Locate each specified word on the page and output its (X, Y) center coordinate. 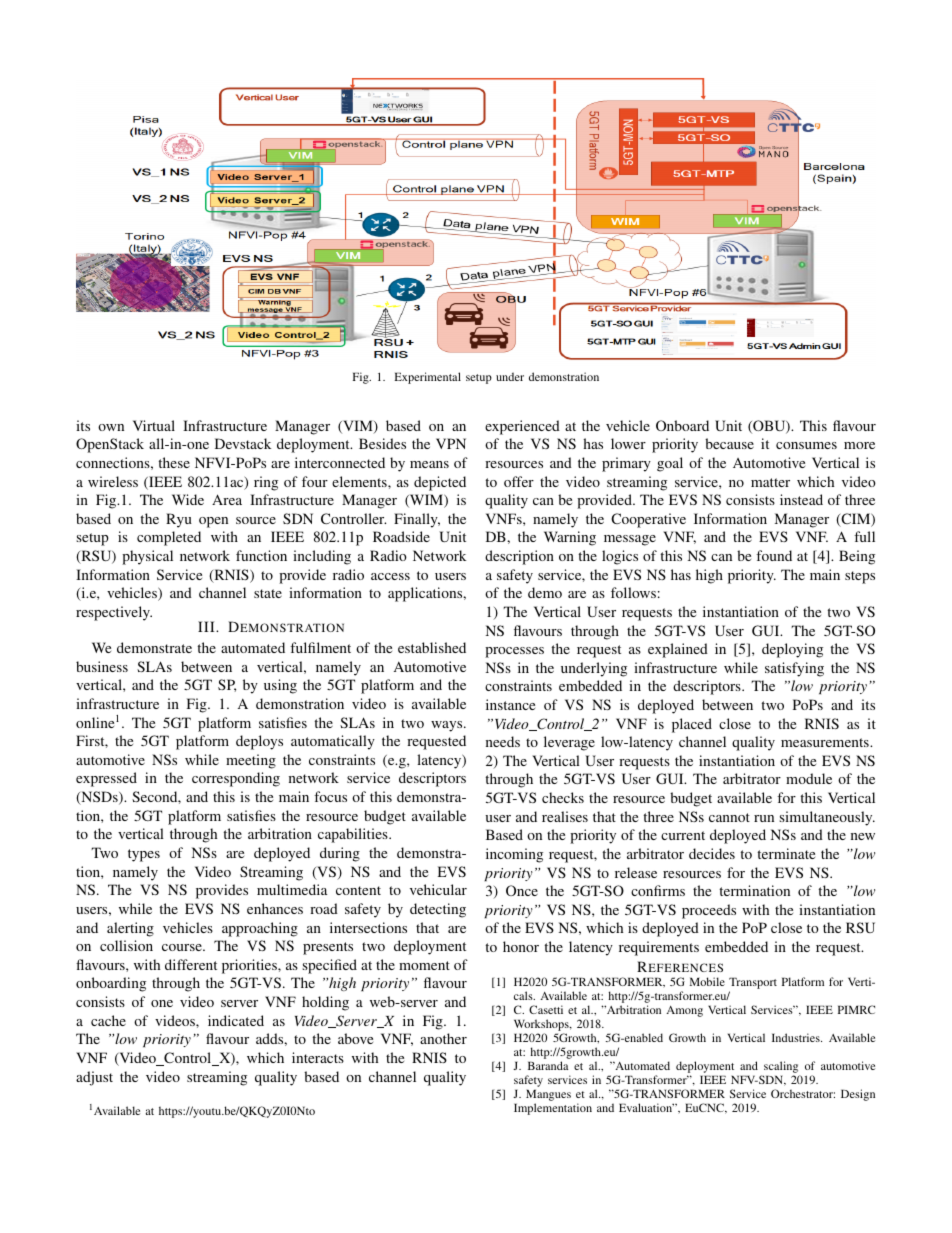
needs (503, 741)
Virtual (154, 425)
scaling (782, 1068)
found (774, 555)
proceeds (709, 911)
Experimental (427, 378)
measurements (826, 742)
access (390, 576)
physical (147, 557)
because (729, 443)
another (443, 1038)
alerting (130, 929)
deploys (259, 742)
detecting (438, 910)
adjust (94, 1078)
